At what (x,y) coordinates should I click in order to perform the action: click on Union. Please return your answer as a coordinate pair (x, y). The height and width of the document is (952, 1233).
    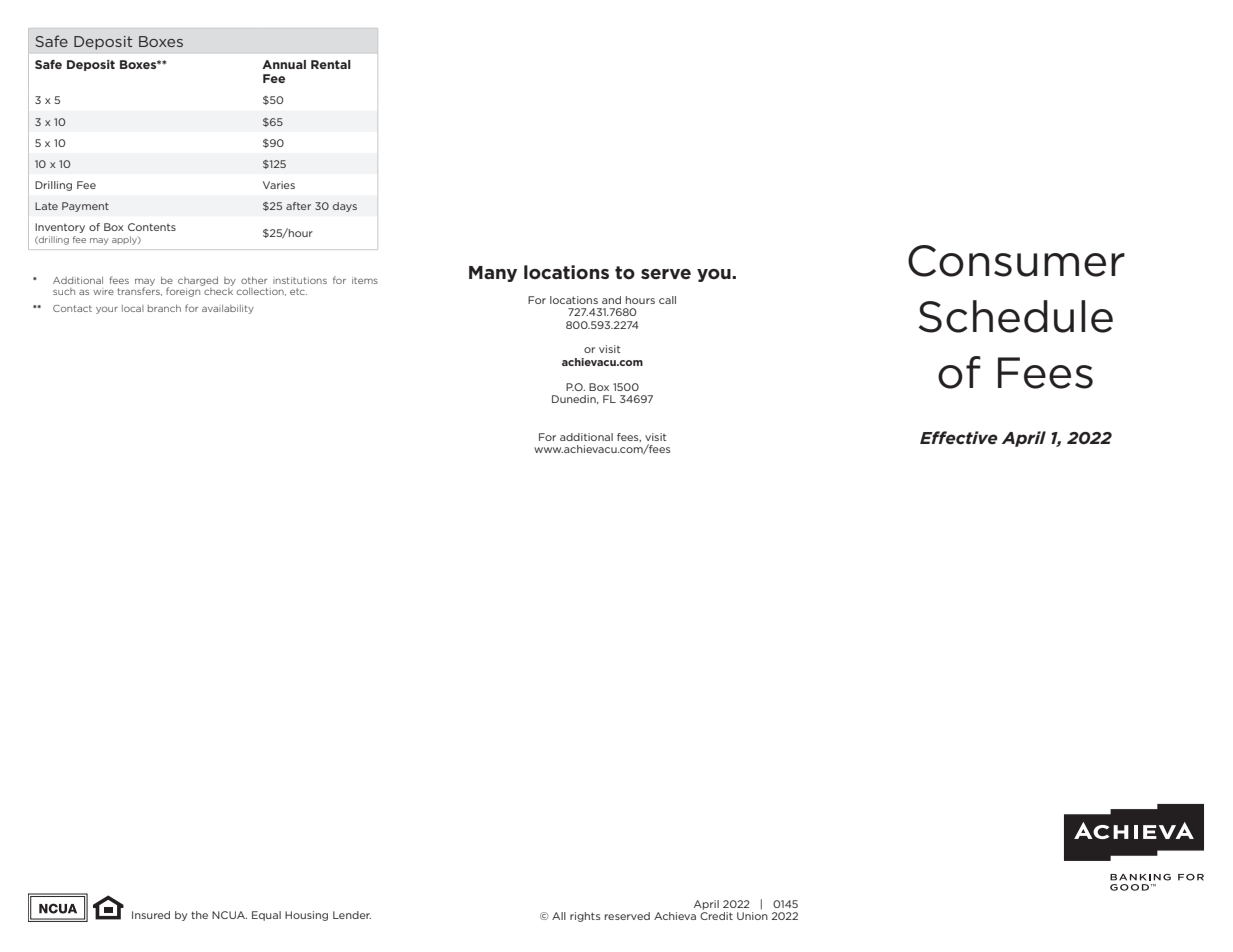
    Looking at the image, I should click on (752, 916).
